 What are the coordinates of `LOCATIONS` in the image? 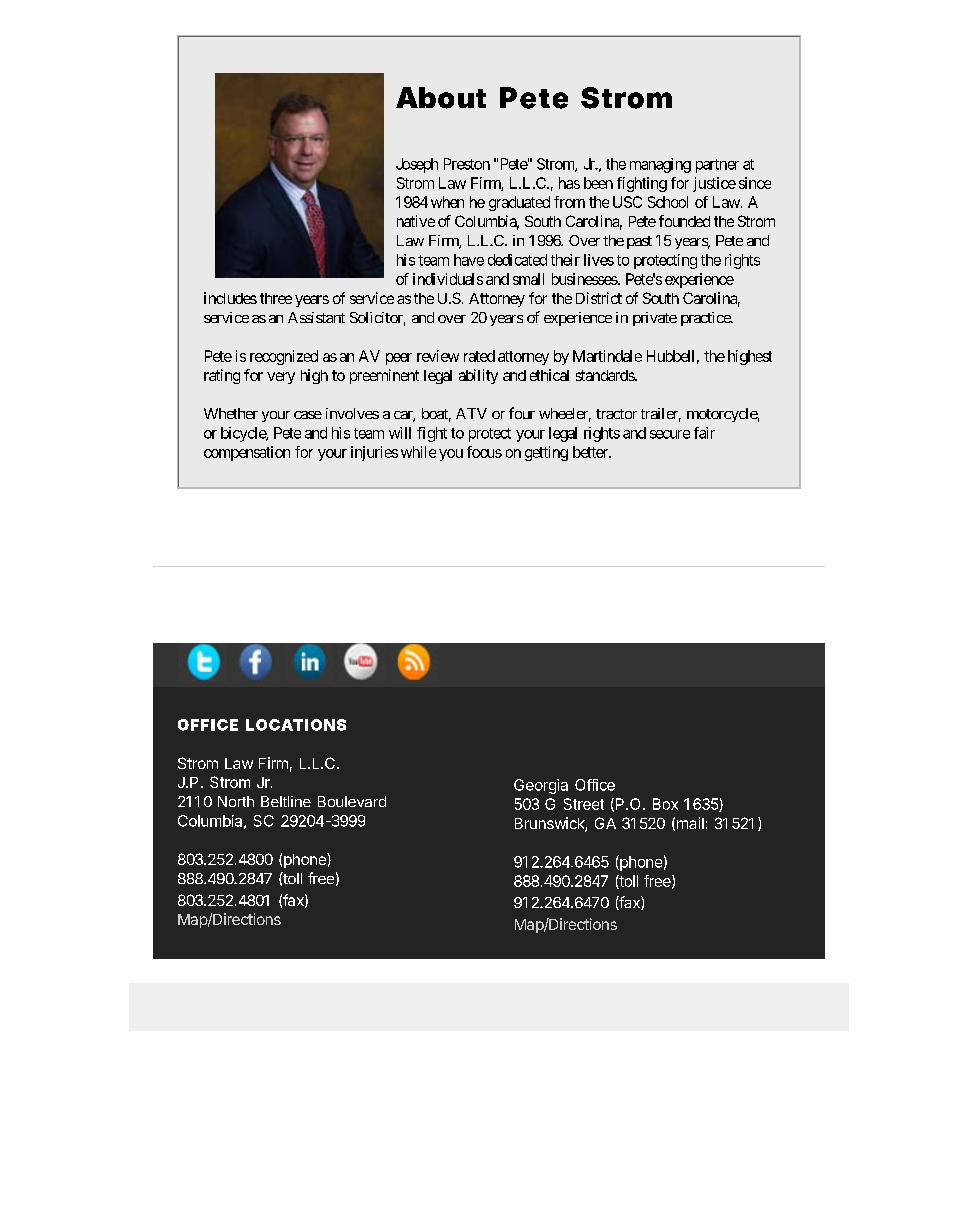 It's located at (296, 725).
